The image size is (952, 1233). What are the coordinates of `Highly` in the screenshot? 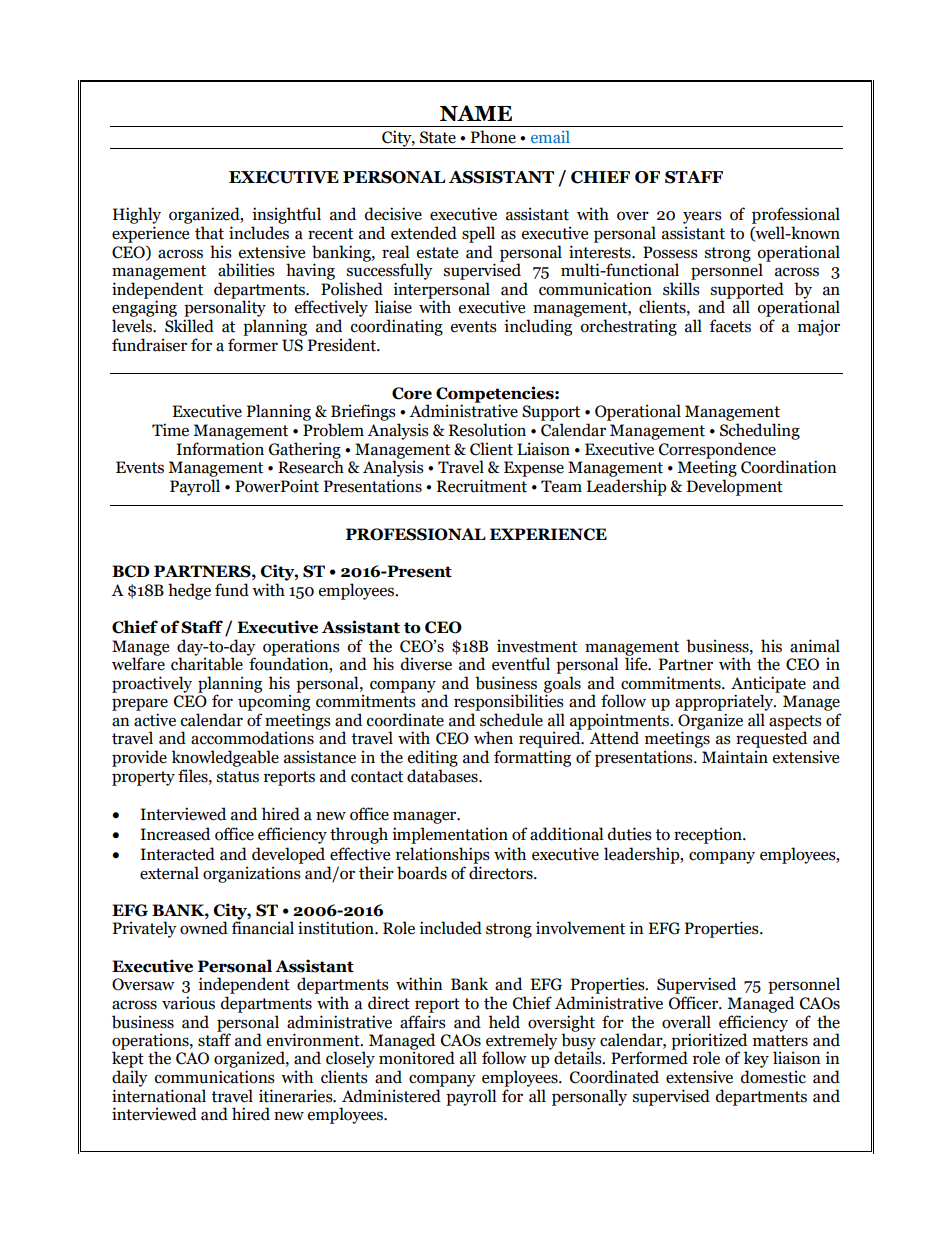 It's located at (137, 215).
